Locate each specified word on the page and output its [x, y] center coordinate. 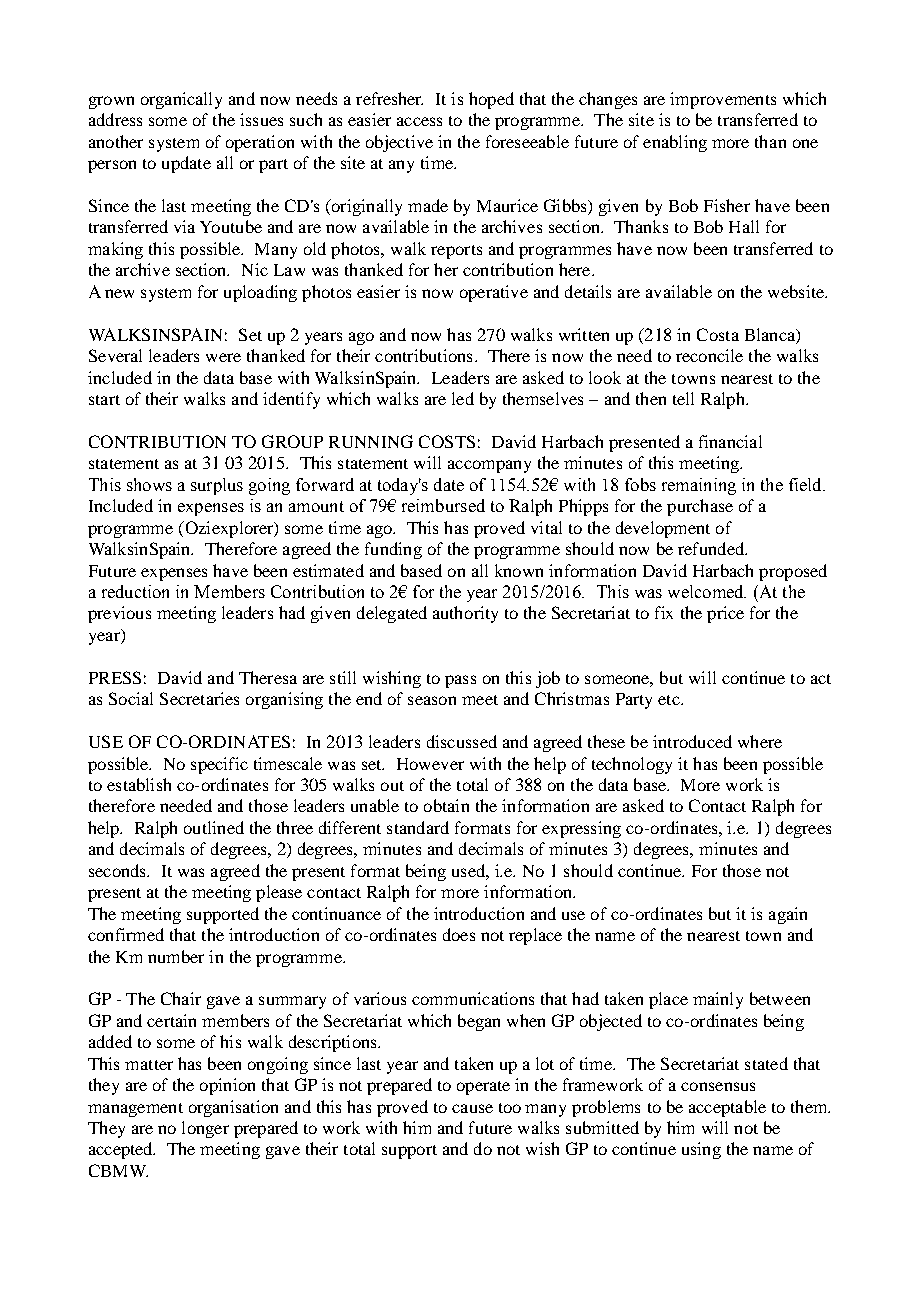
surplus [217, 486]
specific [219, 765]
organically [181, 100]
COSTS [447, 441]
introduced [692, 741]
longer [205, 1129]
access [419, 121]
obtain [446, 805]
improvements [723, 100]
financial [730, 441]
